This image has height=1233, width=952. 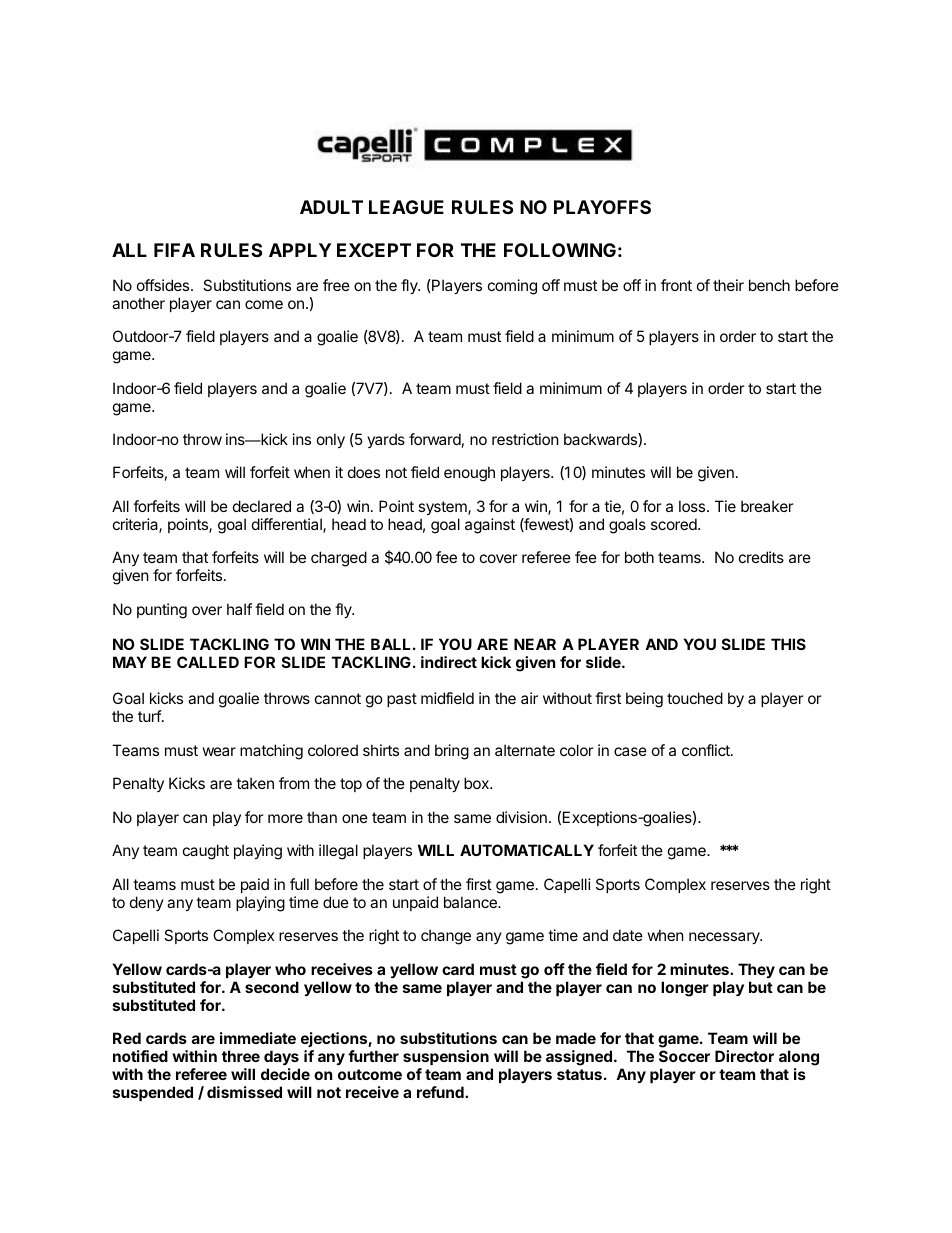 I want to click on their, so click(x=728, y=285).
